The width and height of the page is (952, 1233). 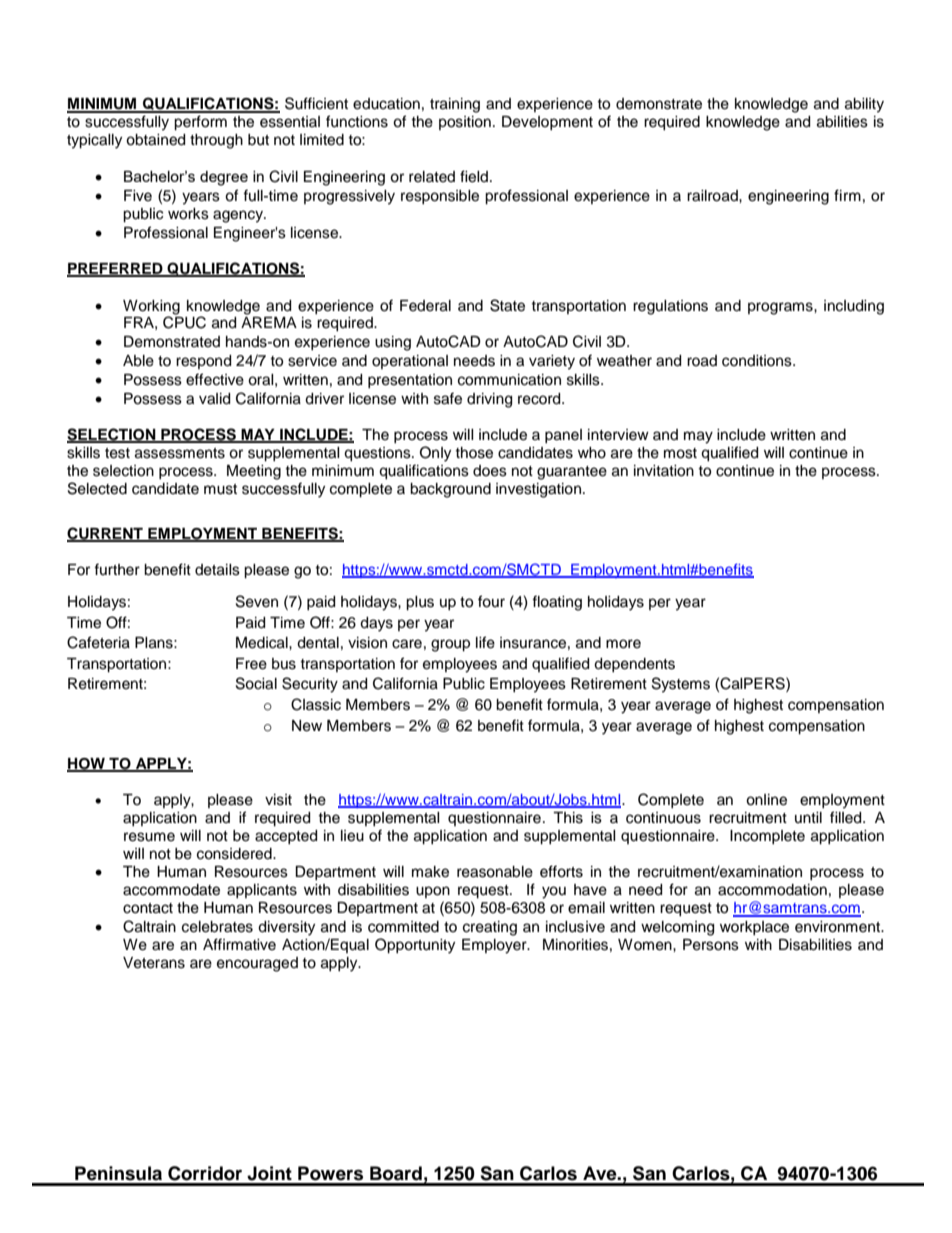 What do you see at coordinates (711, 945) in the page?
I see `Persons` at bounding box center [711, 945].
